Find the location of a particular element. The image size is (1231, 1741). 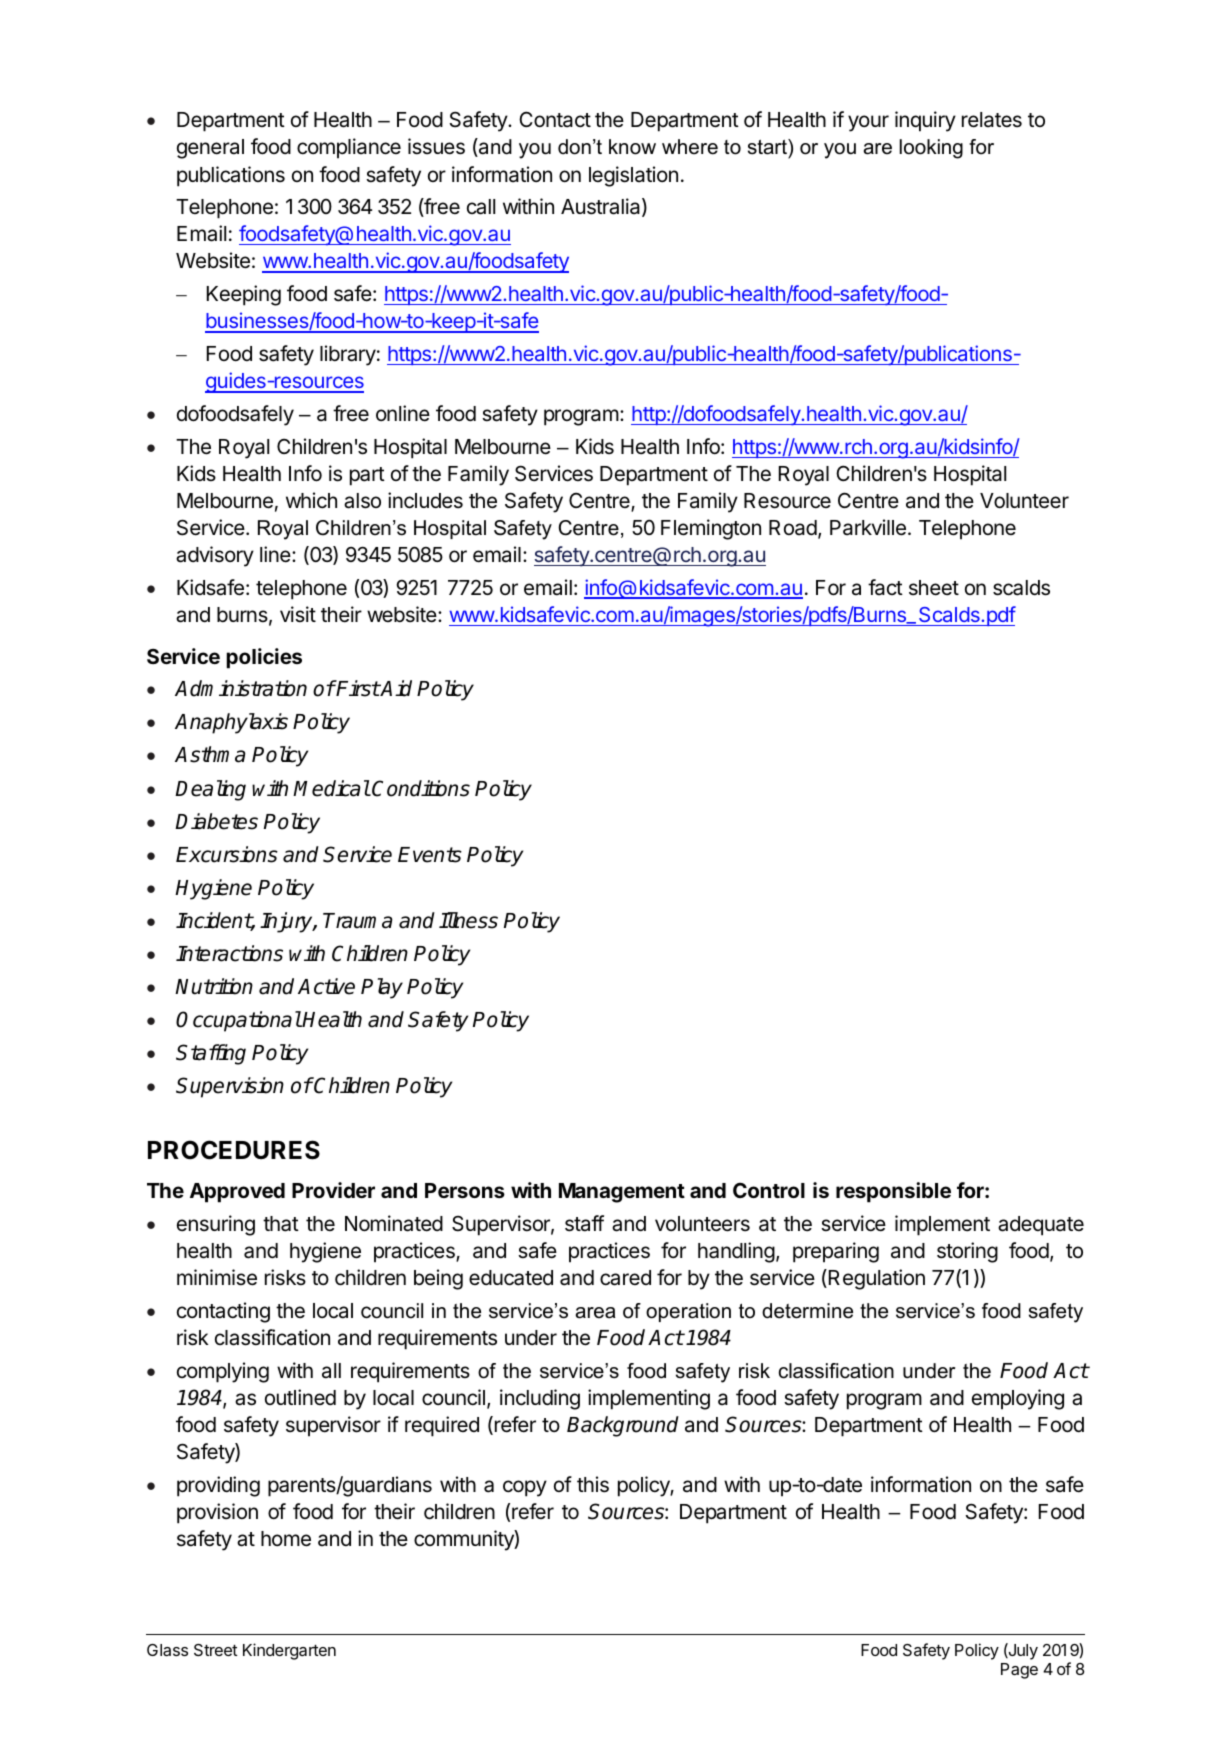

legislation is located at coordinates (633, 176).
